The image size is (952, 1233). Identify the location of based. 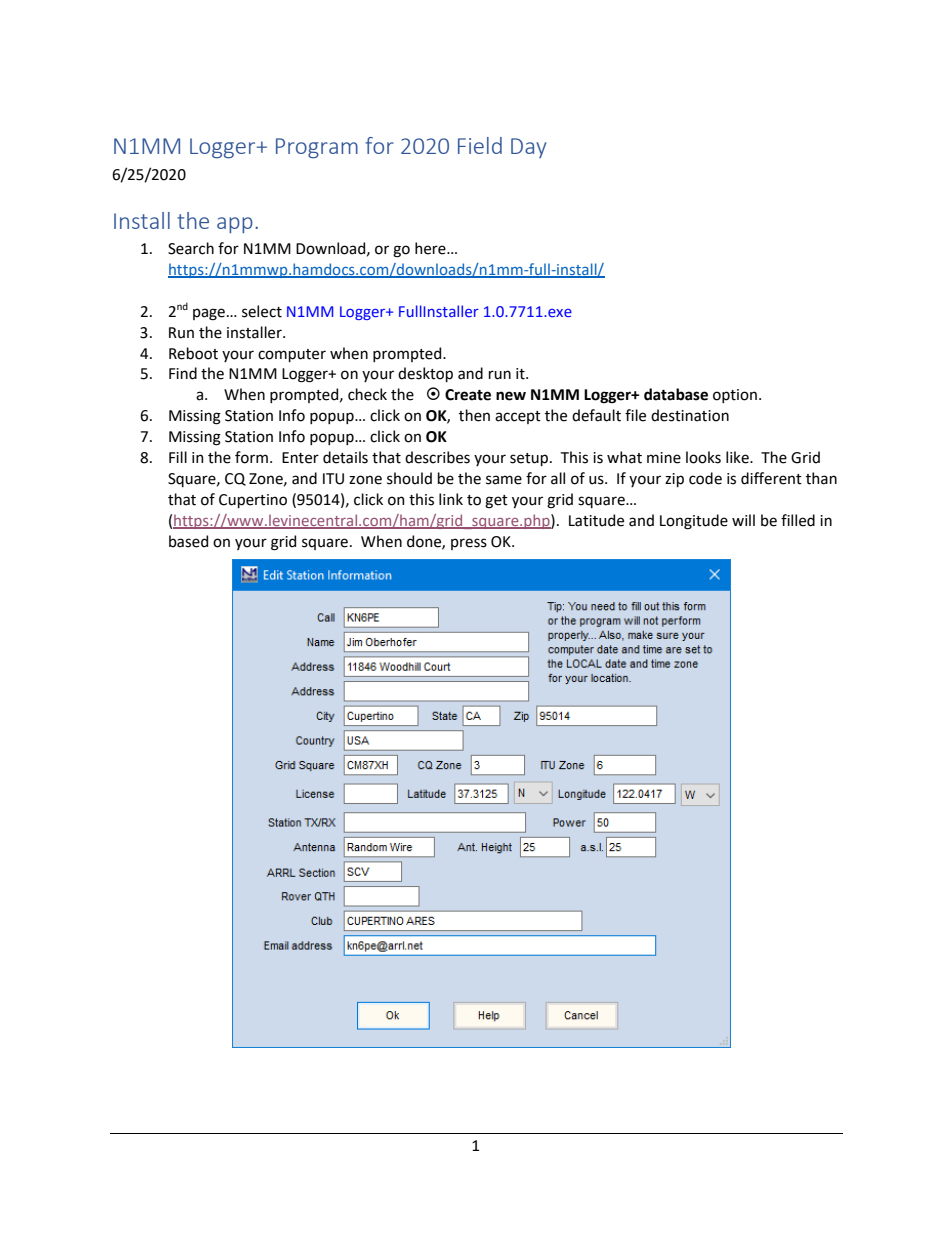
(188, 541).
